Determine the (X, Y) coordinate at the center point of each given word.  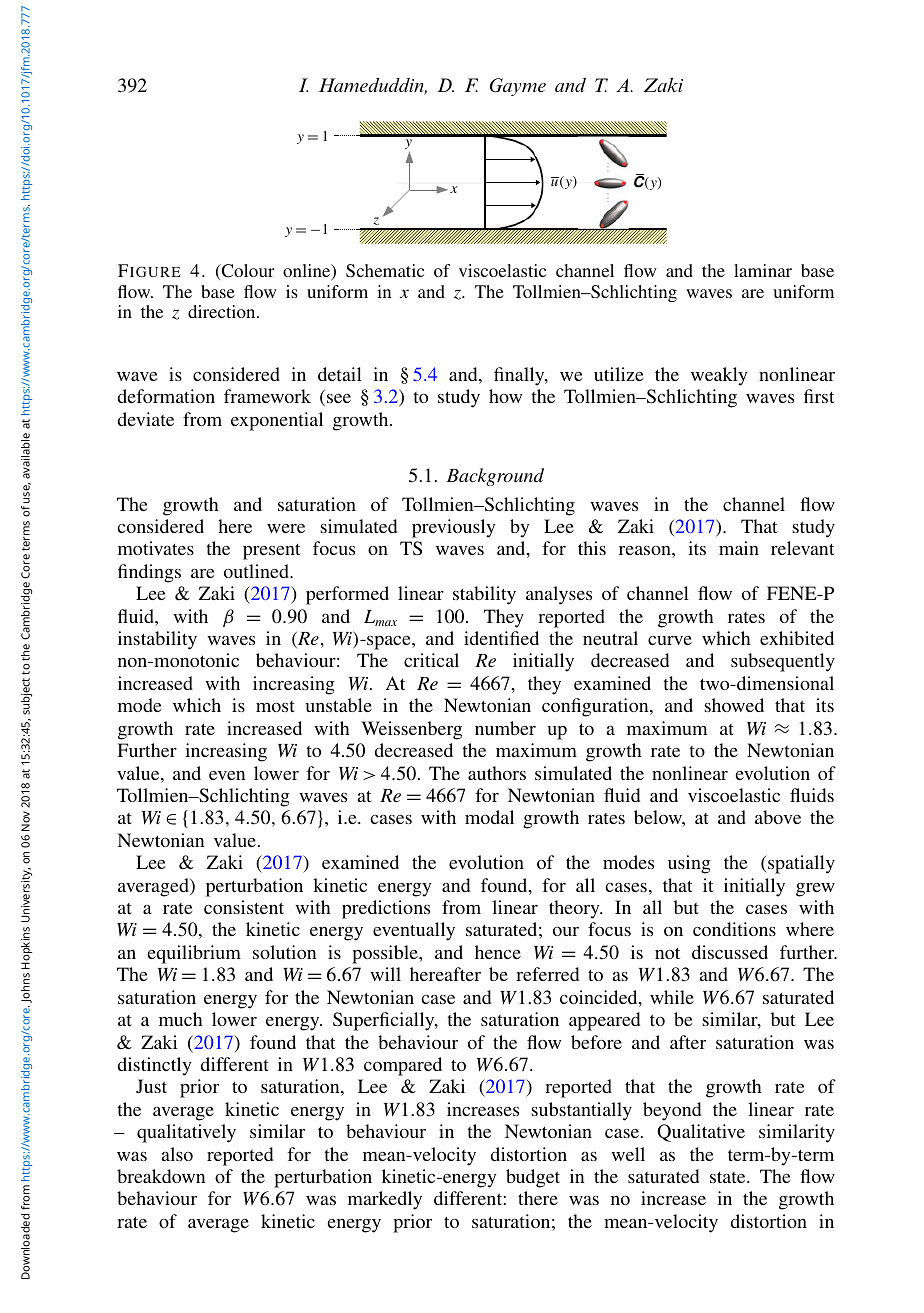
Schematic (385, 270)
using (689, 864)
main (739, 548)
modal (489, 817)
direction (223, 311)
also (177, 1154)
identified (501, 638)
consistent (244, 907)
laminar (763, 270)
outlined (257, 571)
